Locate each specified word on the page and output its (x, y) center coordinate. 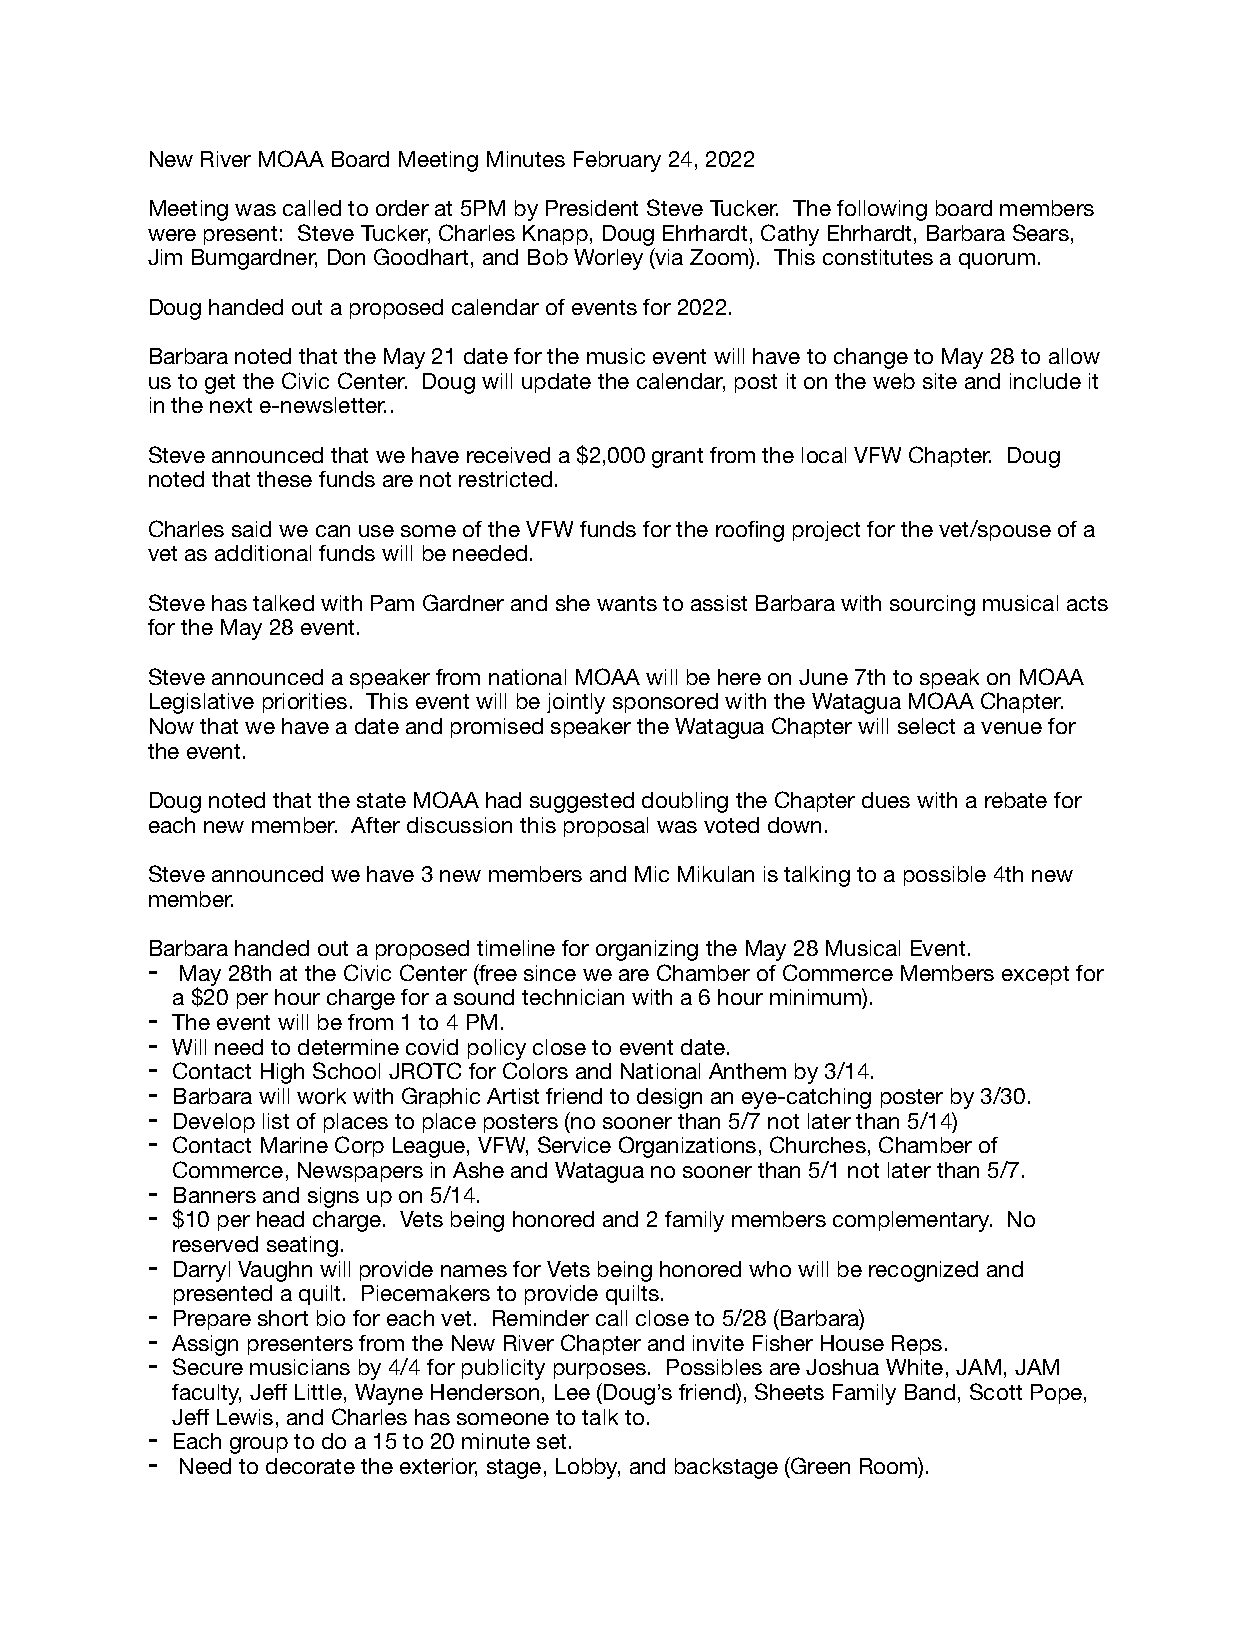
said (251, 529)
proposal (606, 827)
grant (677, 458)
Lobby (588, 1468)
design (669, 1098)
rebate (1016, 800)
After (375, 825)
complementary (912, 1221)
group (259, 1445)
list (276, 1121)
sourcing (932, 605)
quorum (997, 261)
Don (346, 257)
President (592, 208)
